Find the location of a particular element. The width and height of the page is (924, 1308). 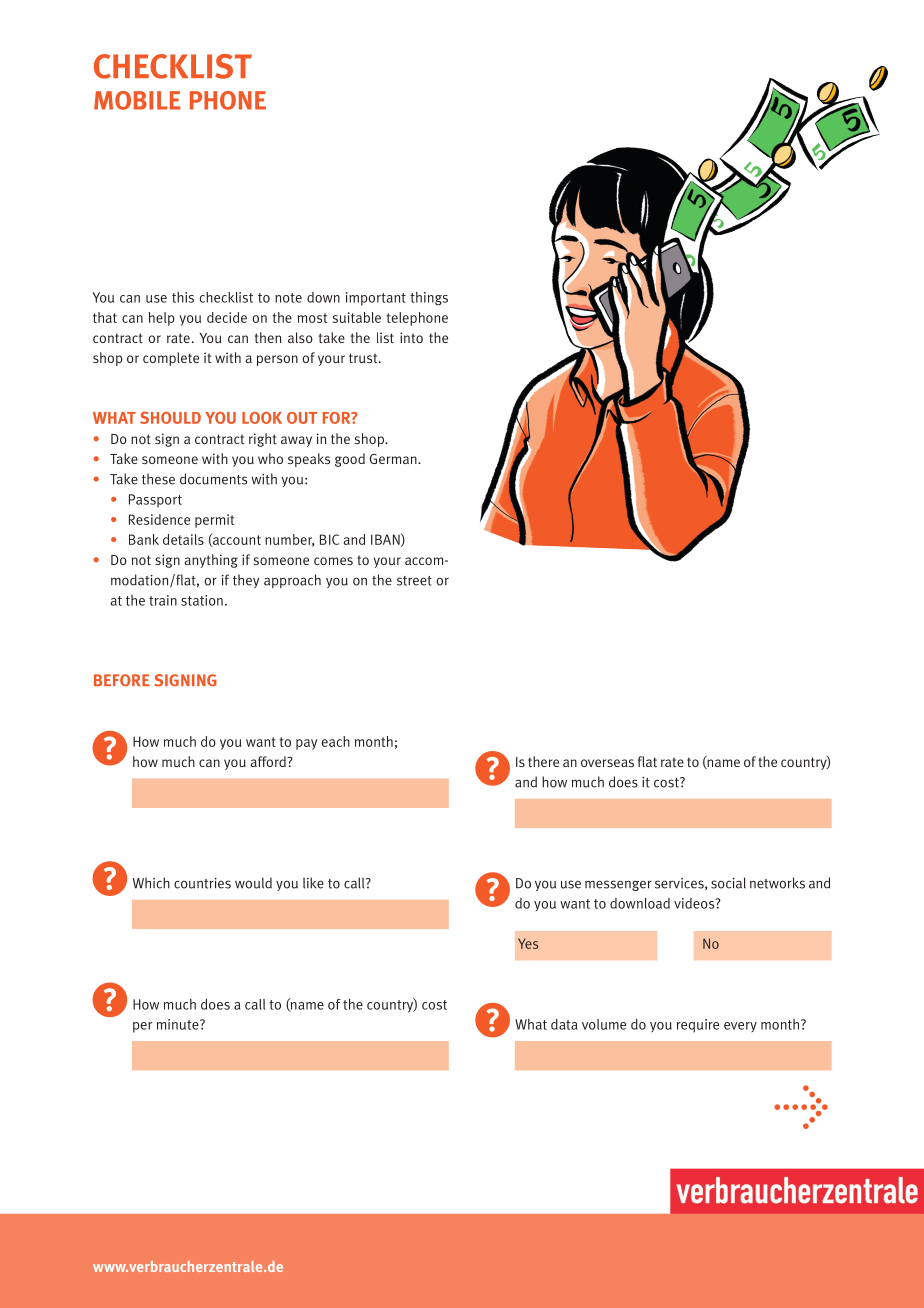

require is located at coordinates (698, 1026).
